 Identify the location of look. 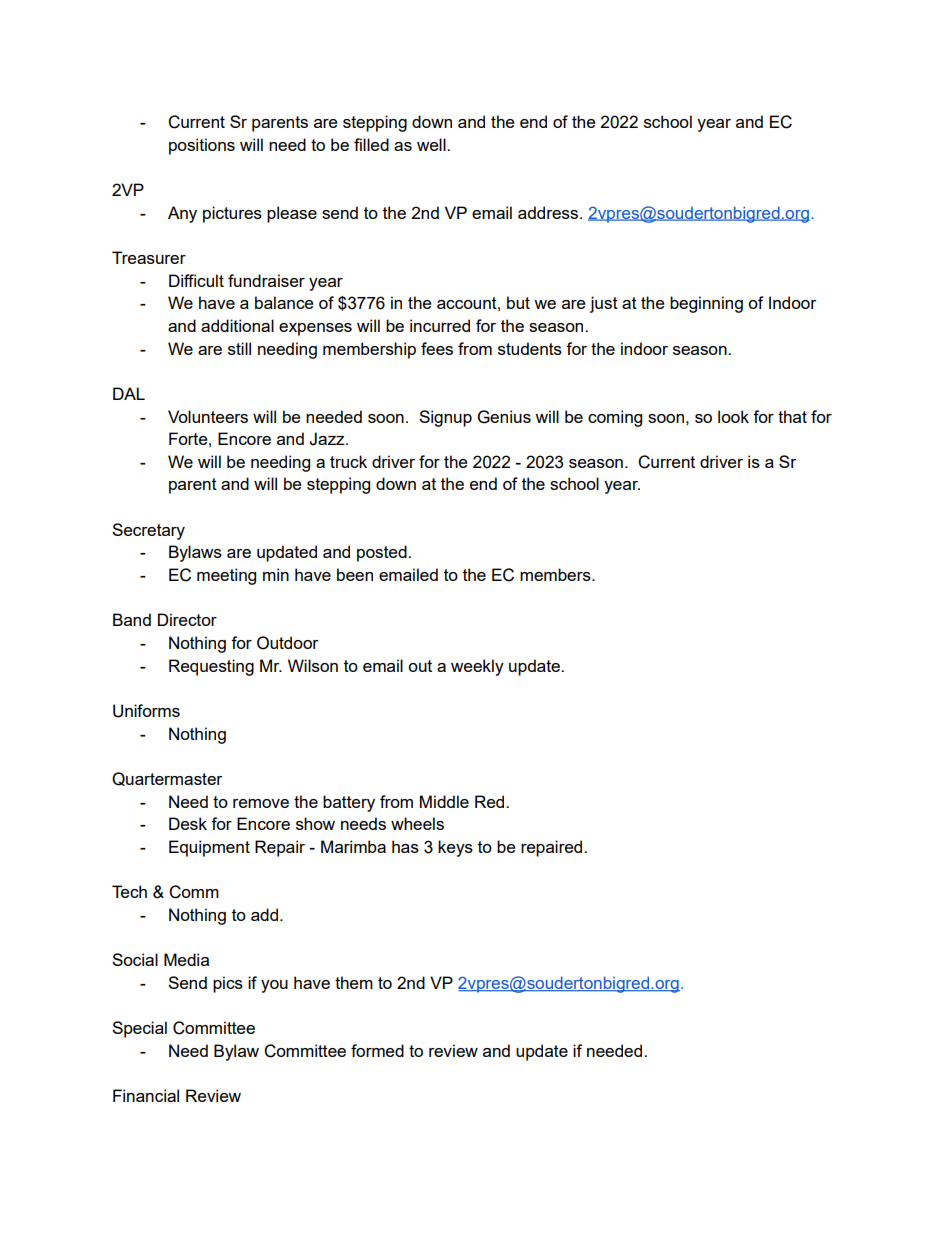
(733, 416).
